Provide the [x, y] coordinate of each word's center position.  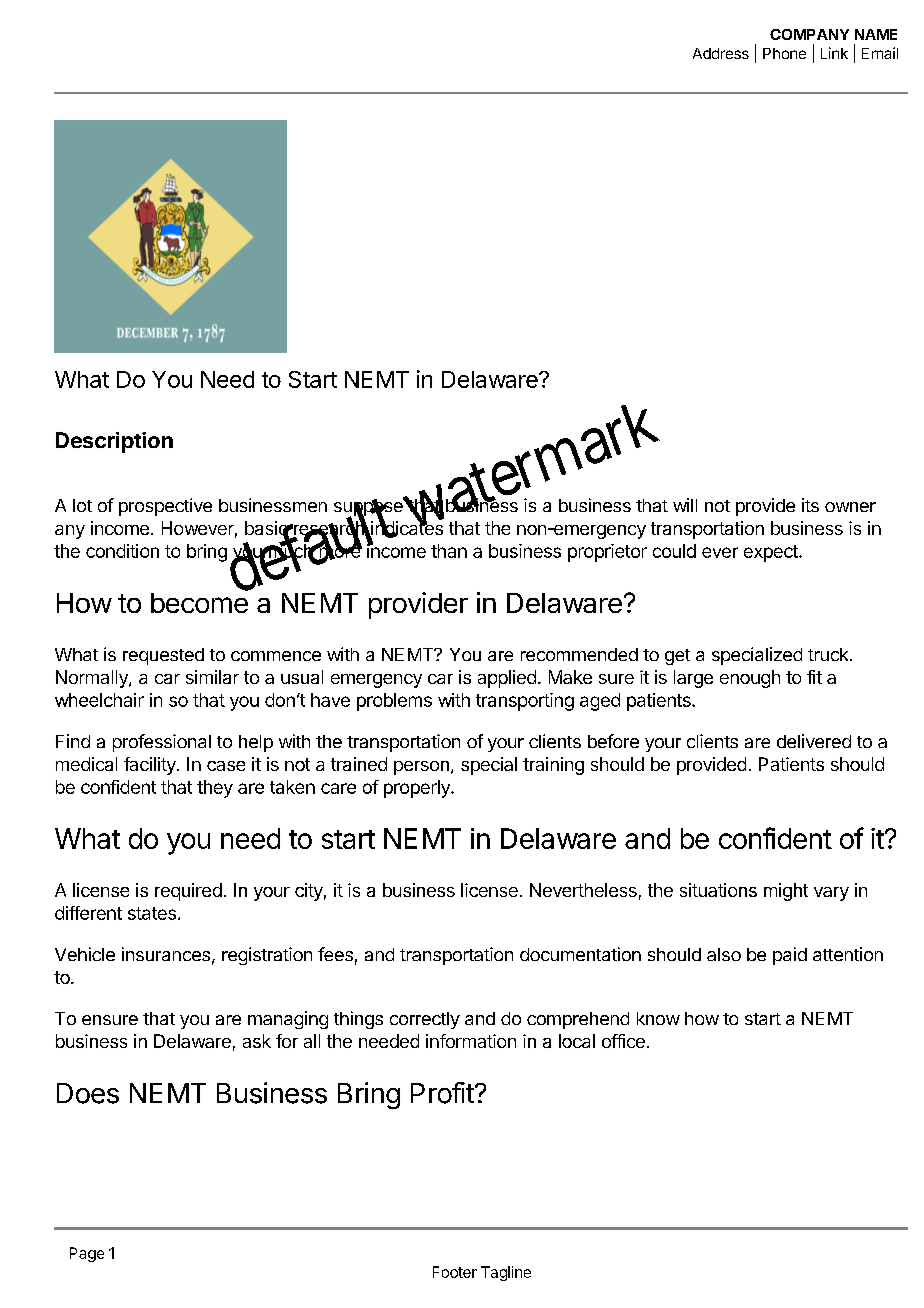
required [188, 892]
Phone [784, 53]
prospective [165, 507]
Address [721, 53]
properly [418, 789]
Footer [455, 1272]
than [449, 551]
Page [87, 1254]
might [786, 892]
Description [114, 442]
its [810, 505]
